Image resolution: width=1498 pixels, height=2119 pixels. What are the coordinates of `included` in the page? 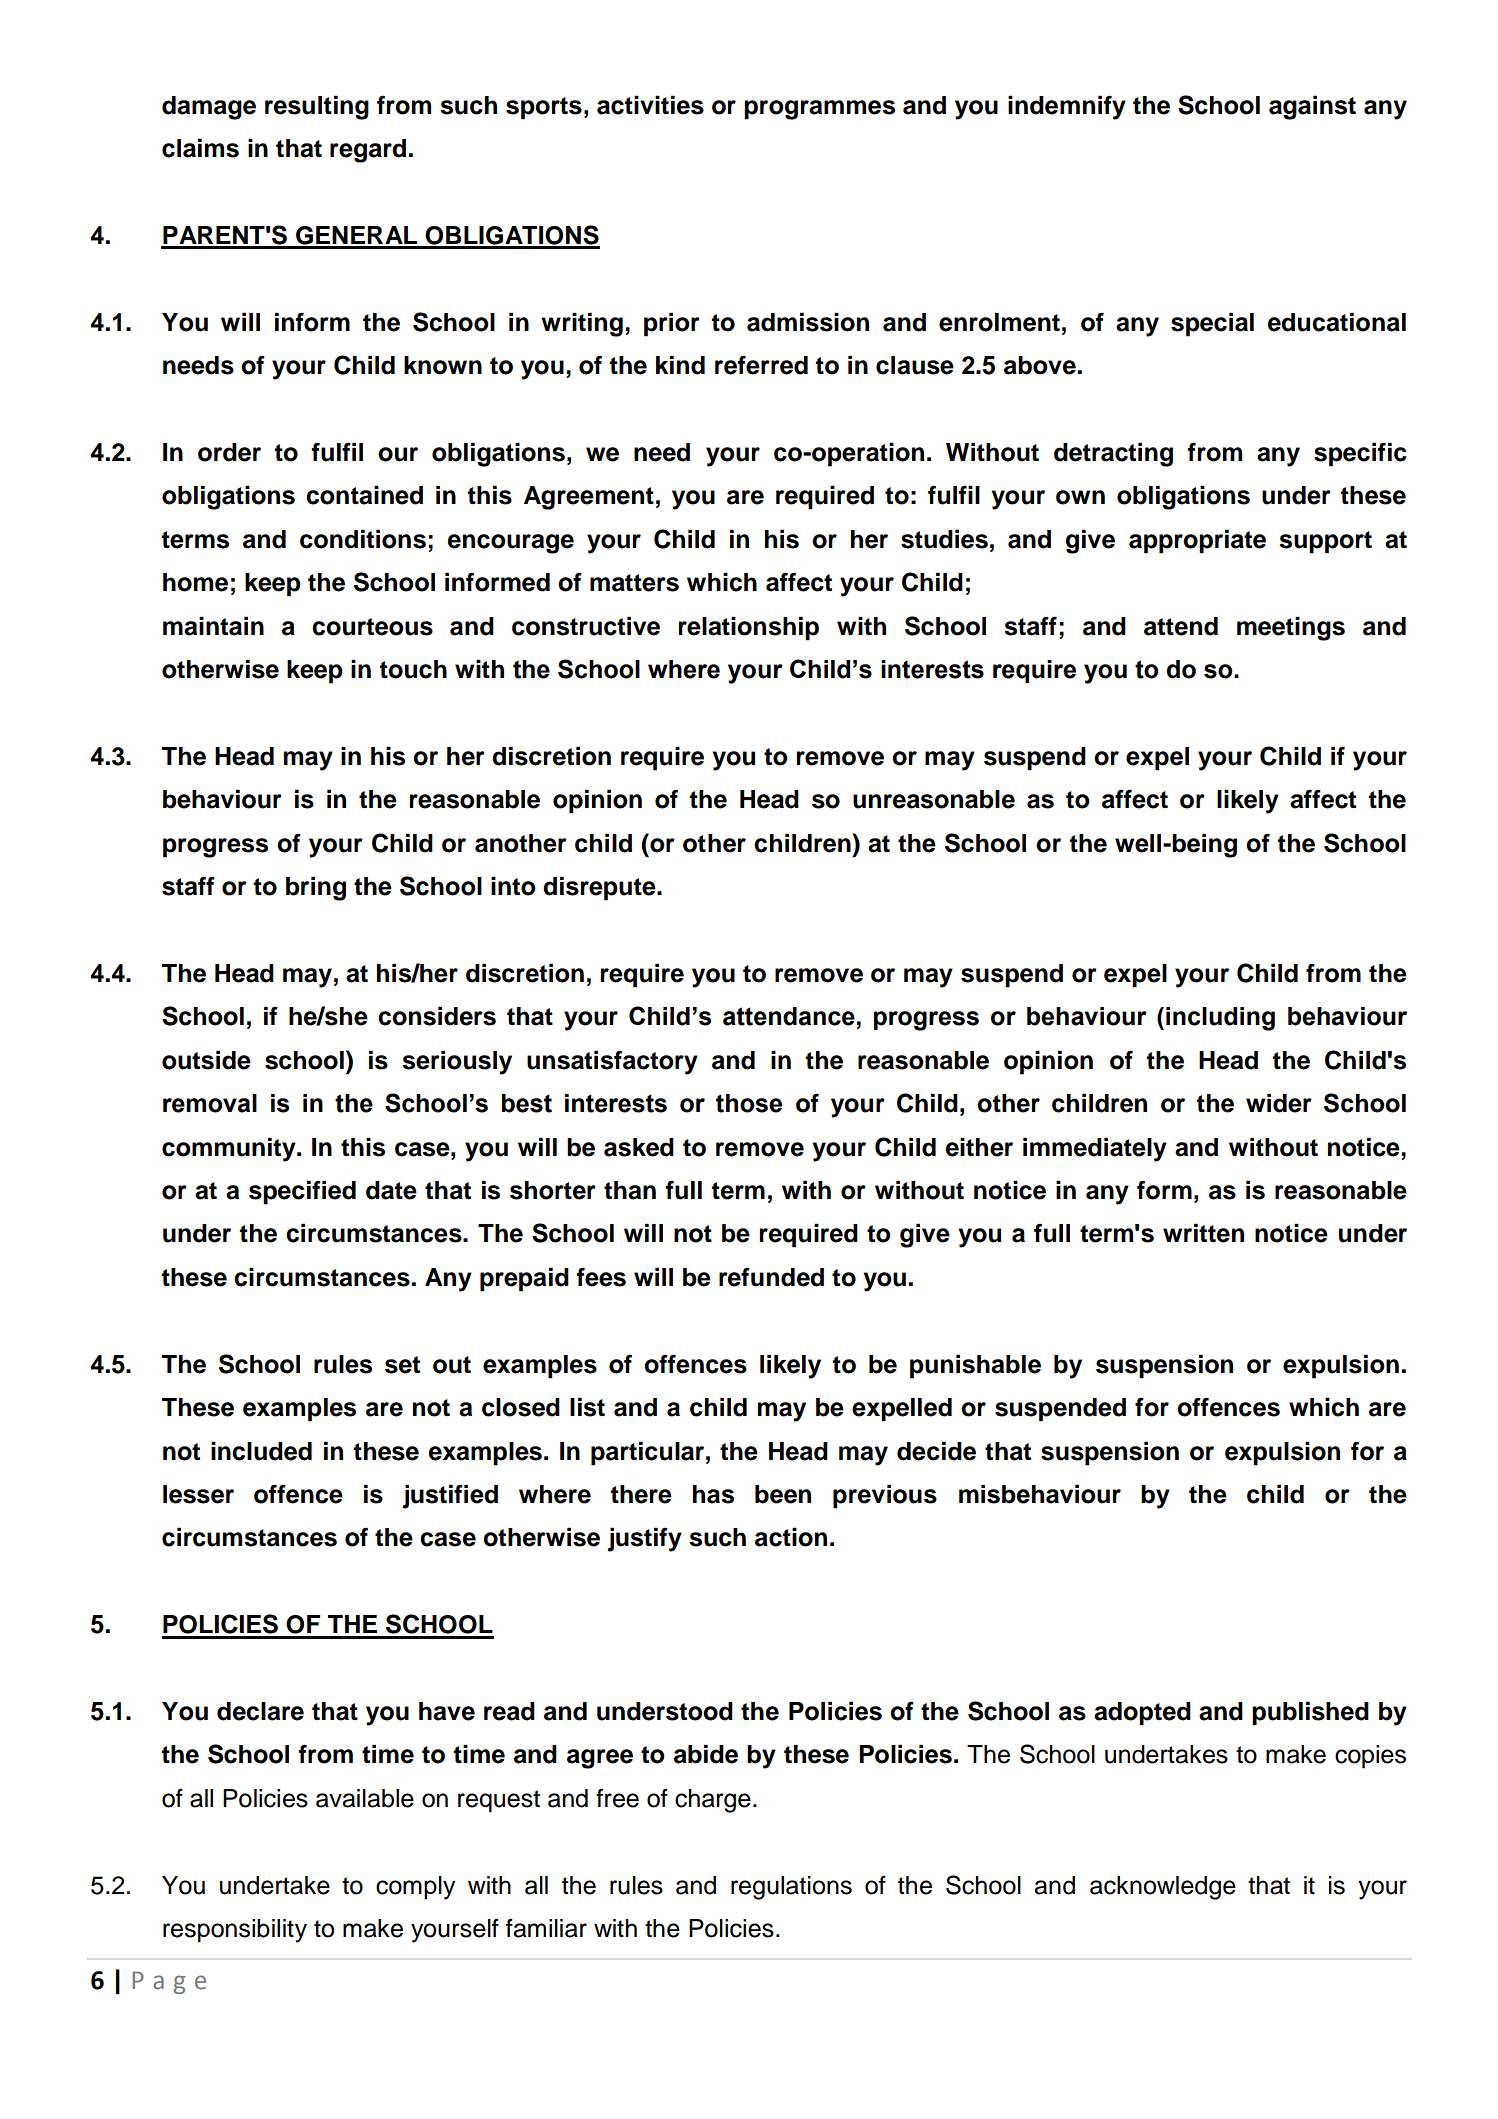 It's located at (261, 1451).
